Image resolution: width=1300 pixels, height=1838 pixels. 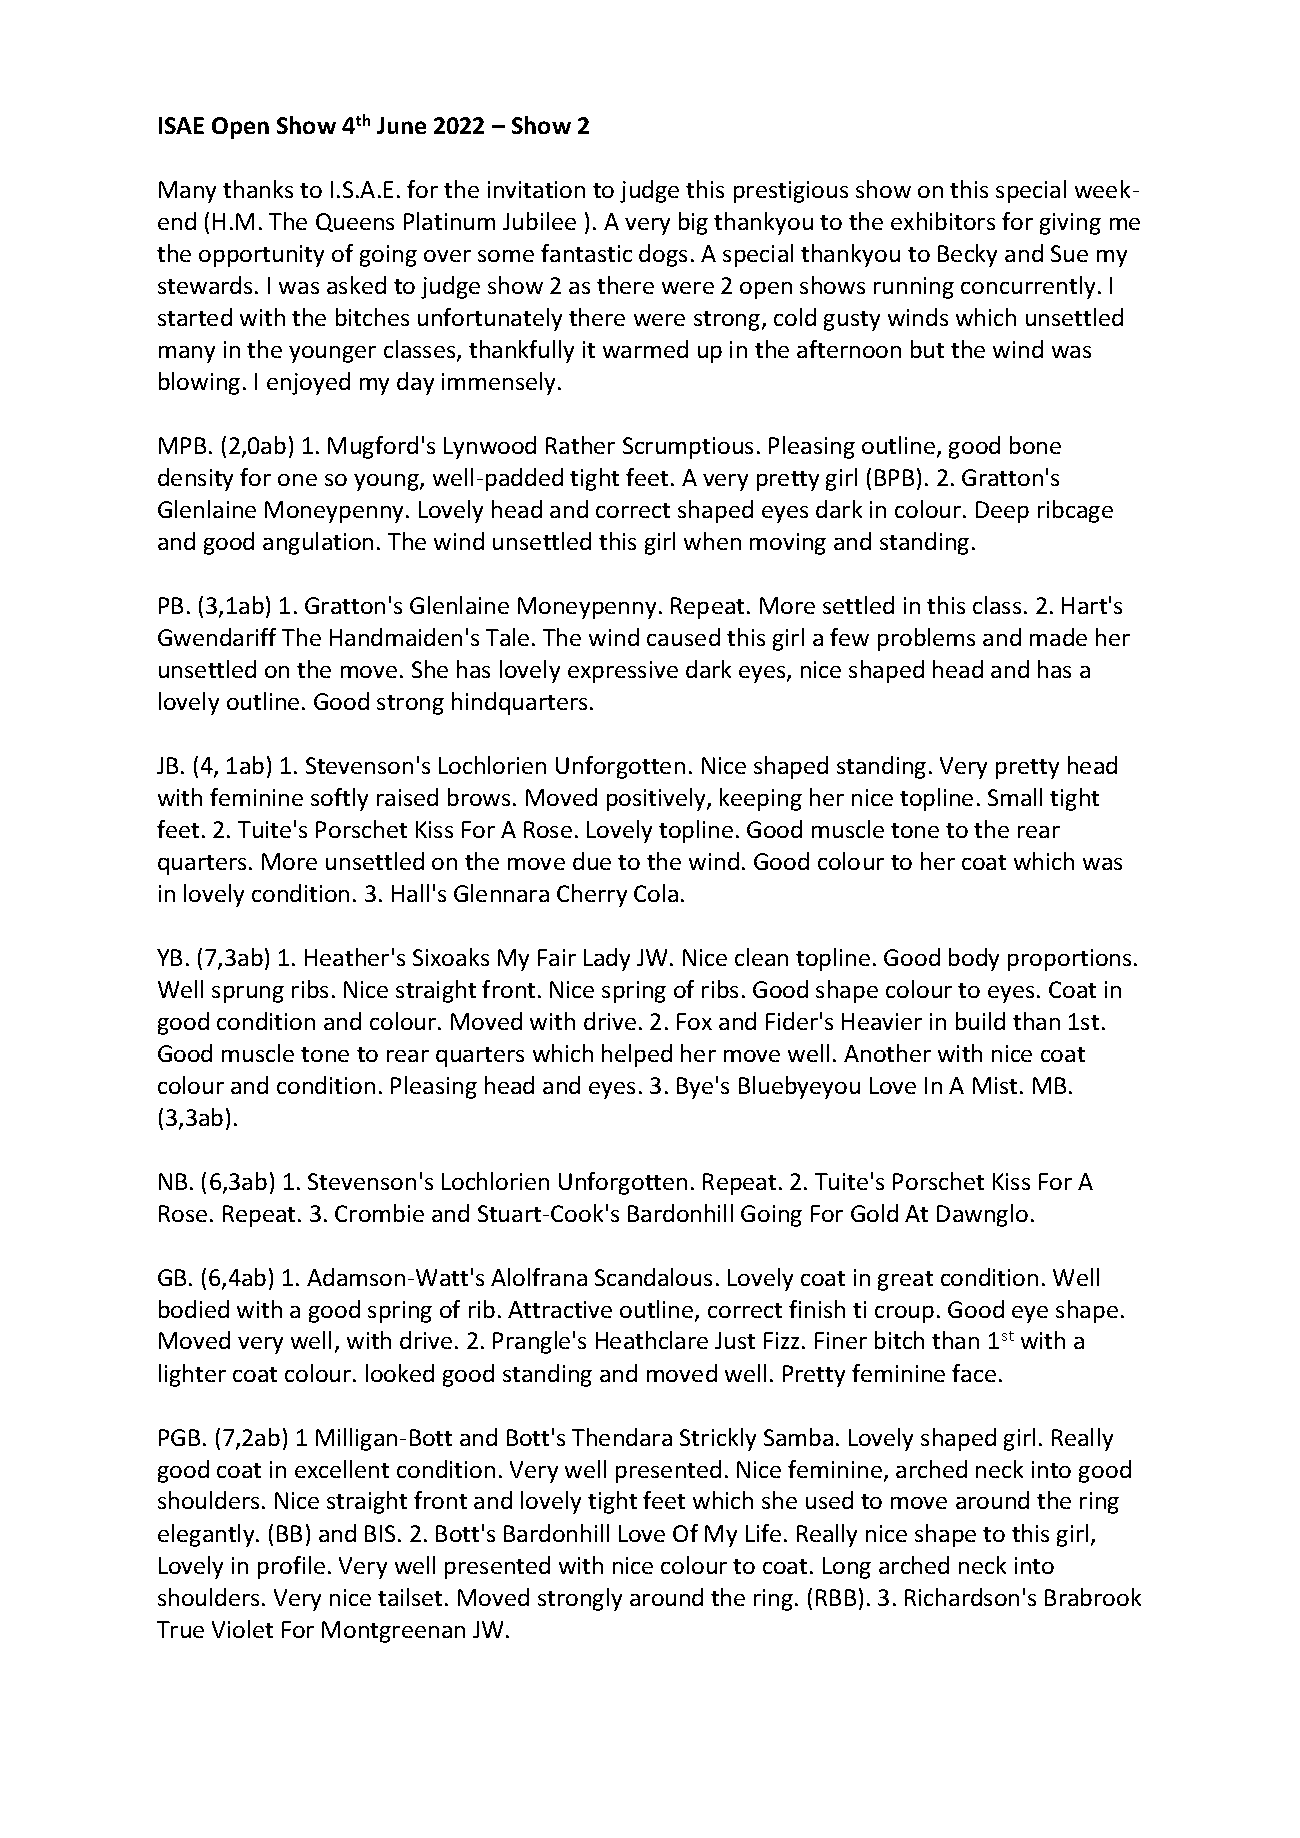 What do you see at coordinates (339, 799) in the screenshot?
I see `softly` at bounding box center [339, 799].
